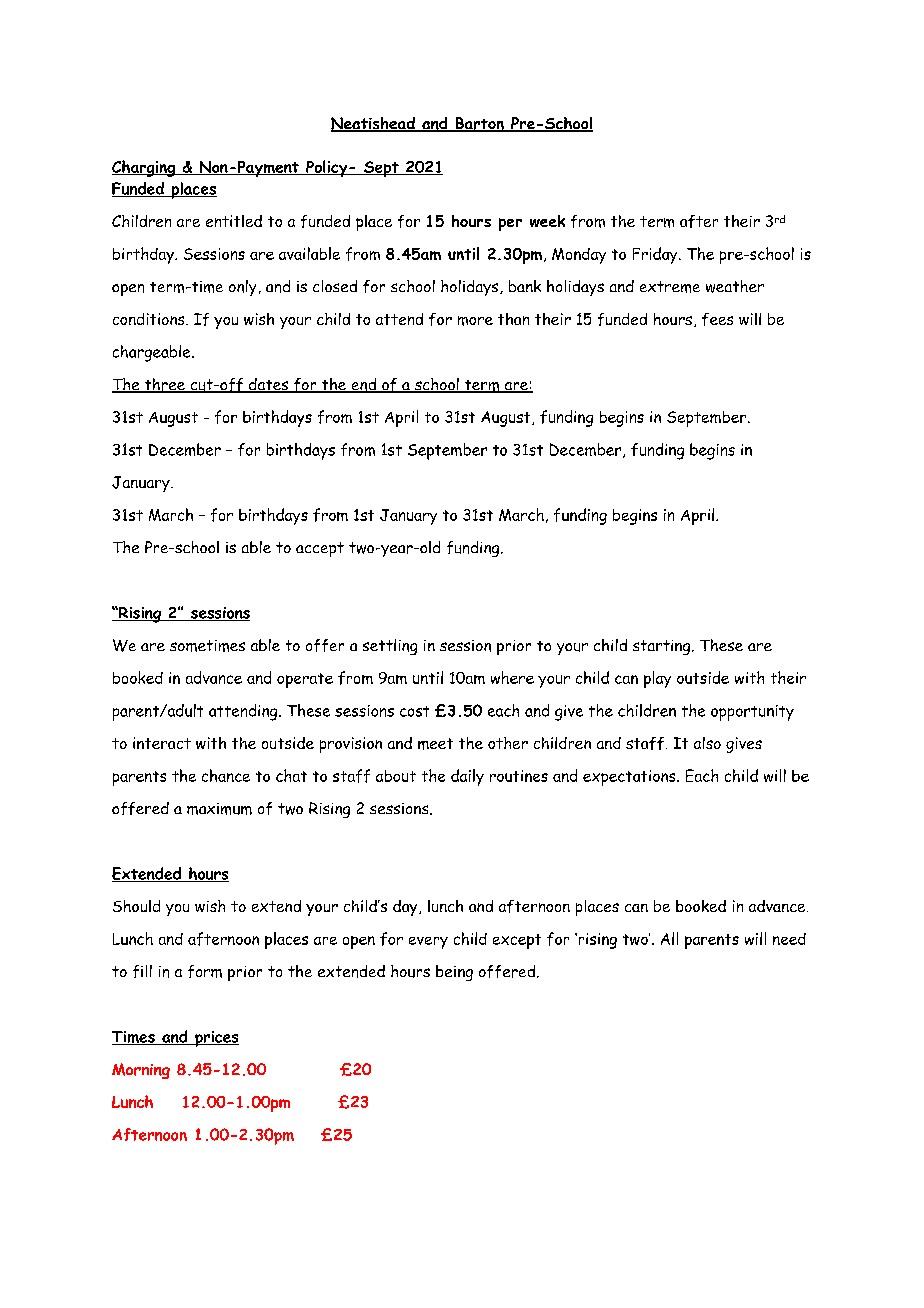 The width and height of the screenshot is (924, 1308). Describe the element at coordinates (390, 647) in the screenshot. I see `settling` at that location.
